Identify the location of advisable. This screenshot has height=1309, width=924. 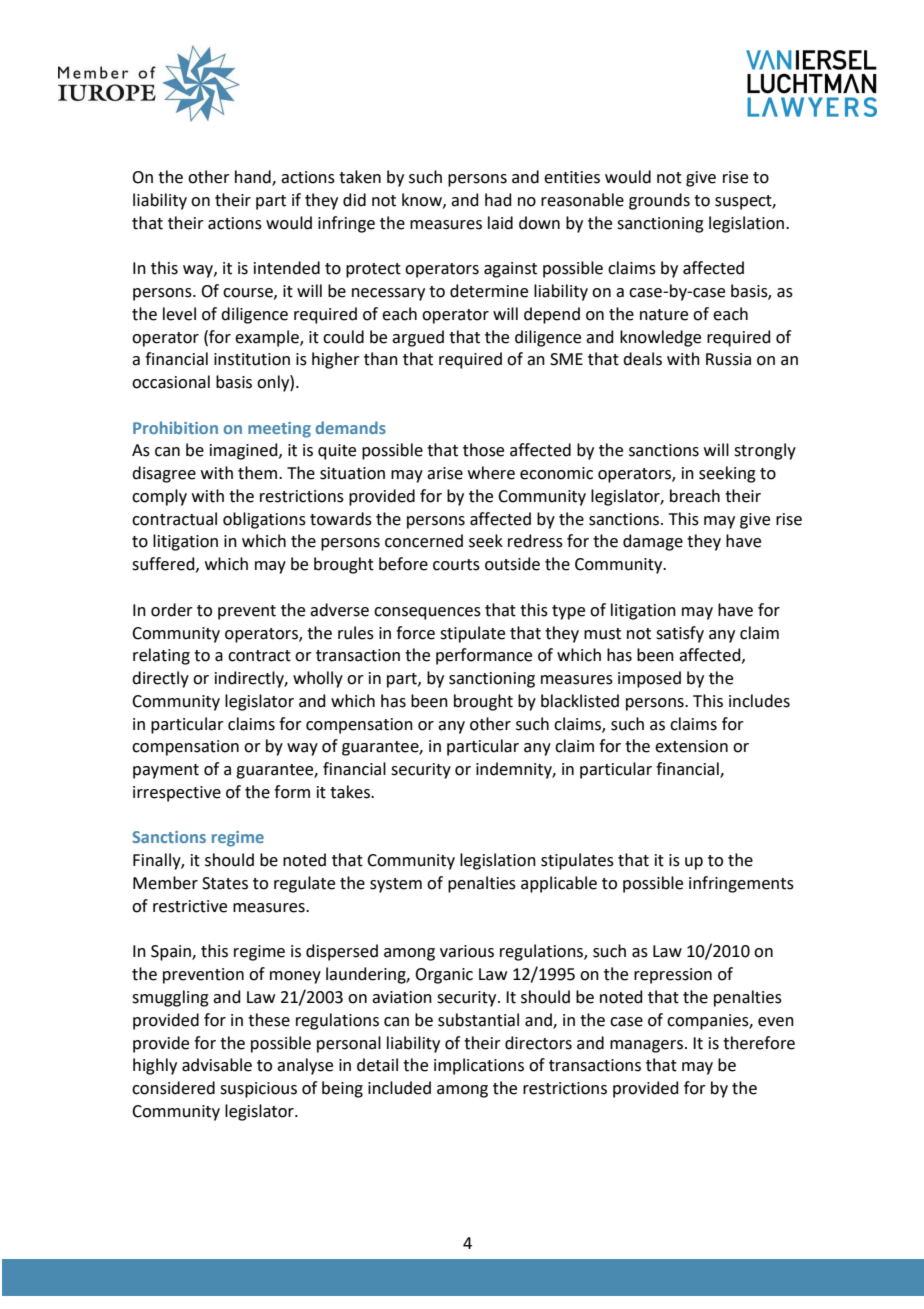
(217, 1065).
